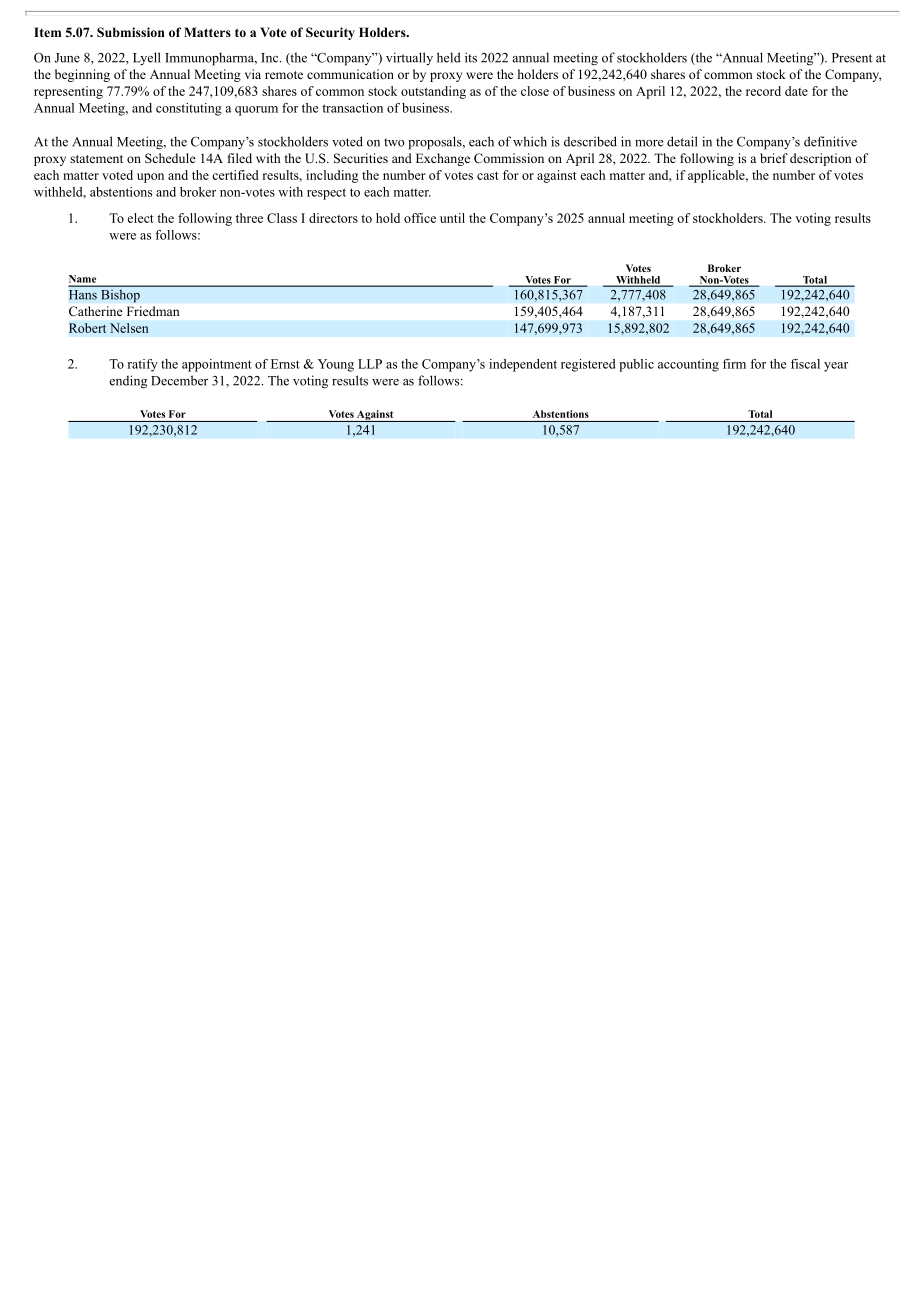 Image resolution: width=924 pixels, height=1308 pixels. Describe the element at coordinates (140, 218) in the screenshot. I see `elect` at that location.
